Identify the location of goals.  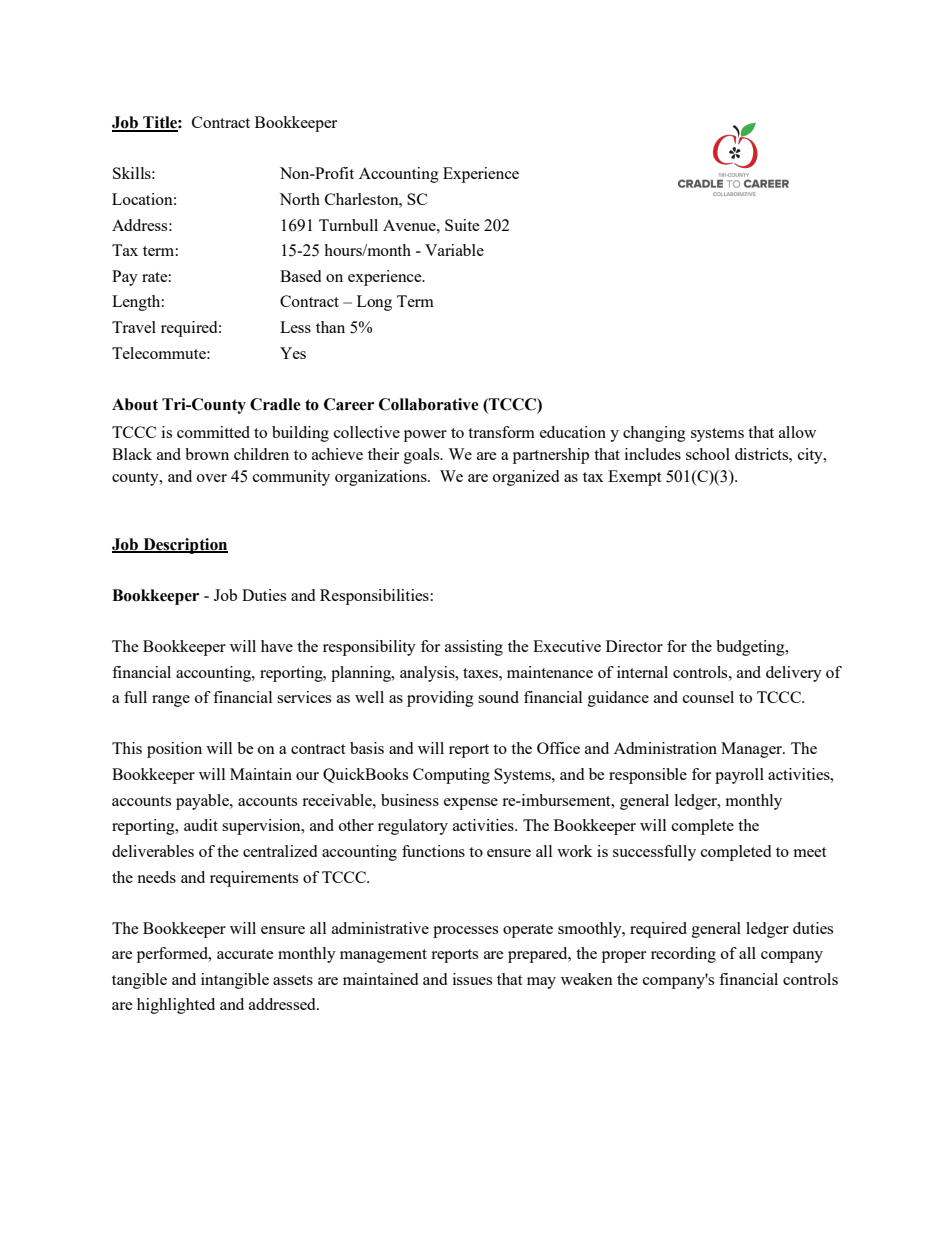
(423, 456).
